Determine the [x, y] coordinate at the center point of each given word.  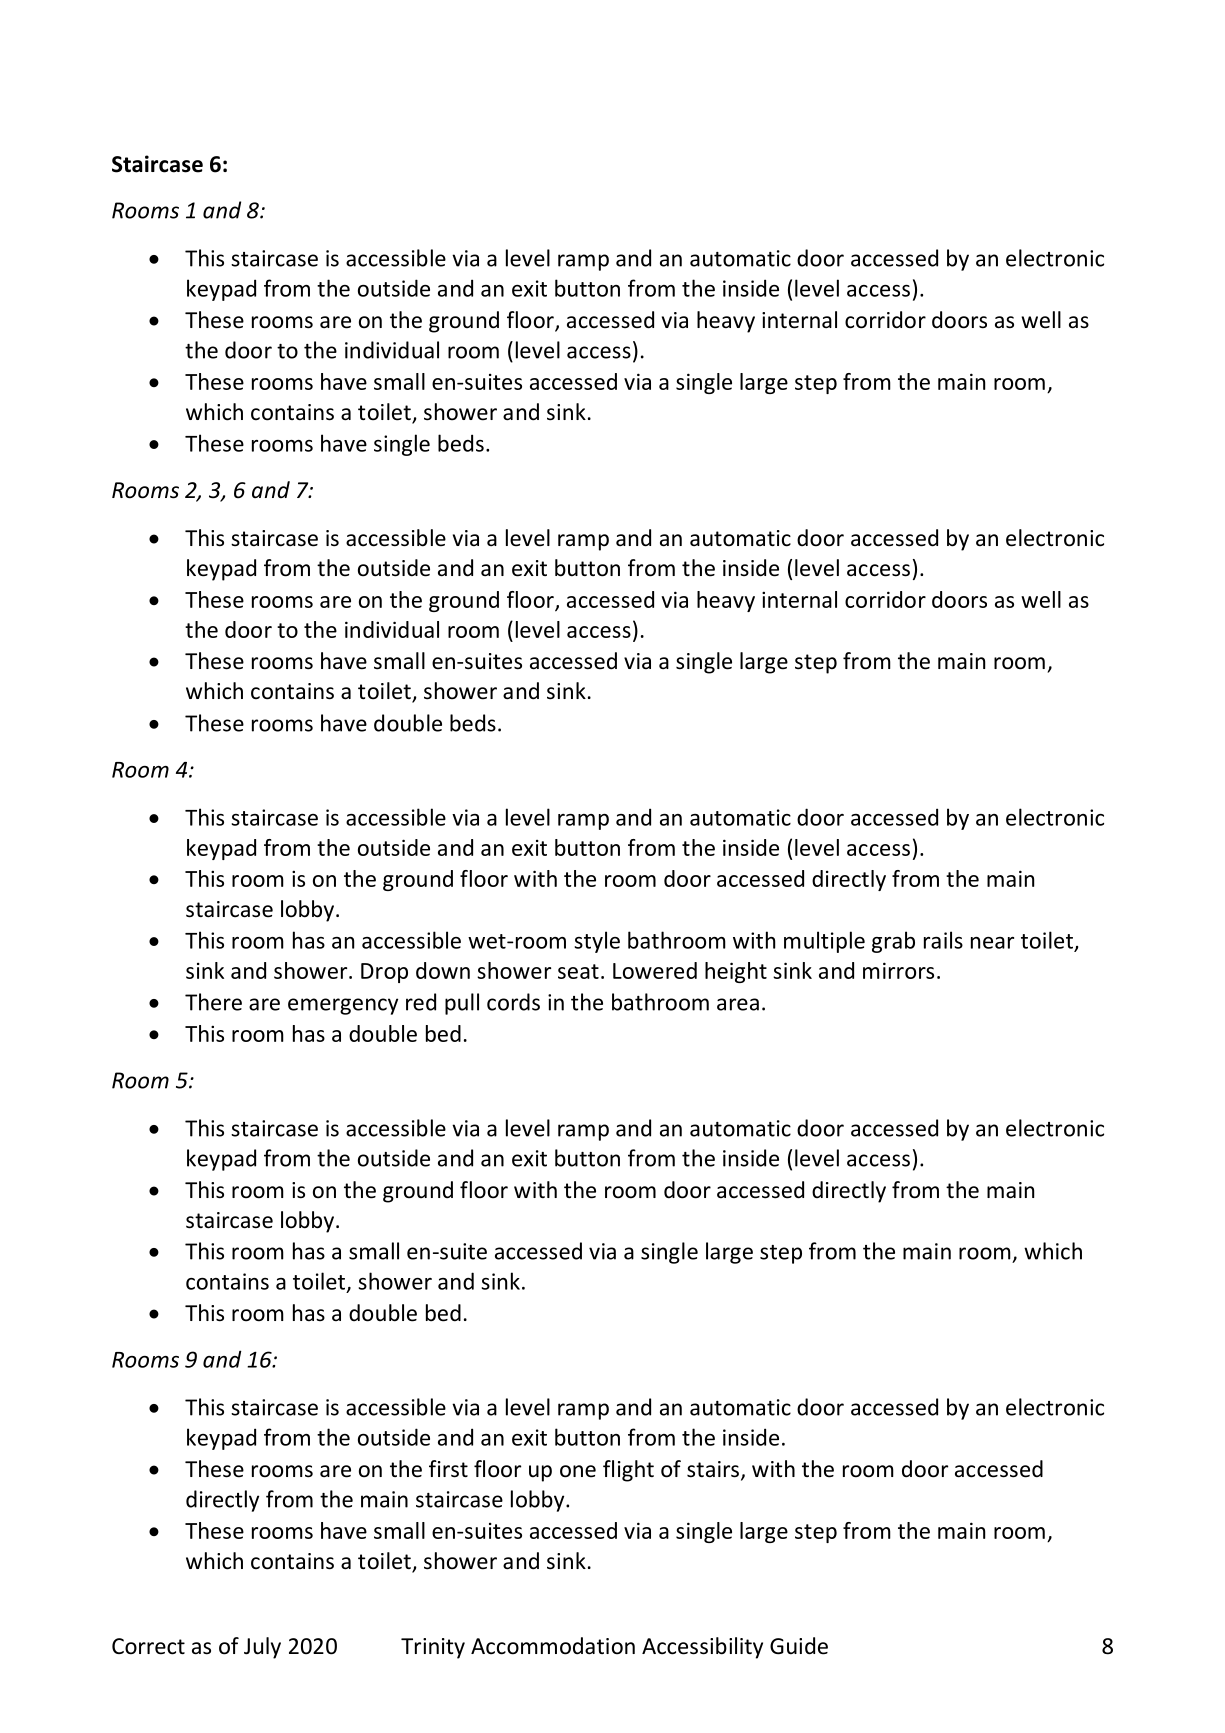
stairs [714, 1470]
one [578, 1471]
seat [578, 971]
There [213, 1002]
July [262, 1648]
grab [893, 942]
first [448, 1469]
